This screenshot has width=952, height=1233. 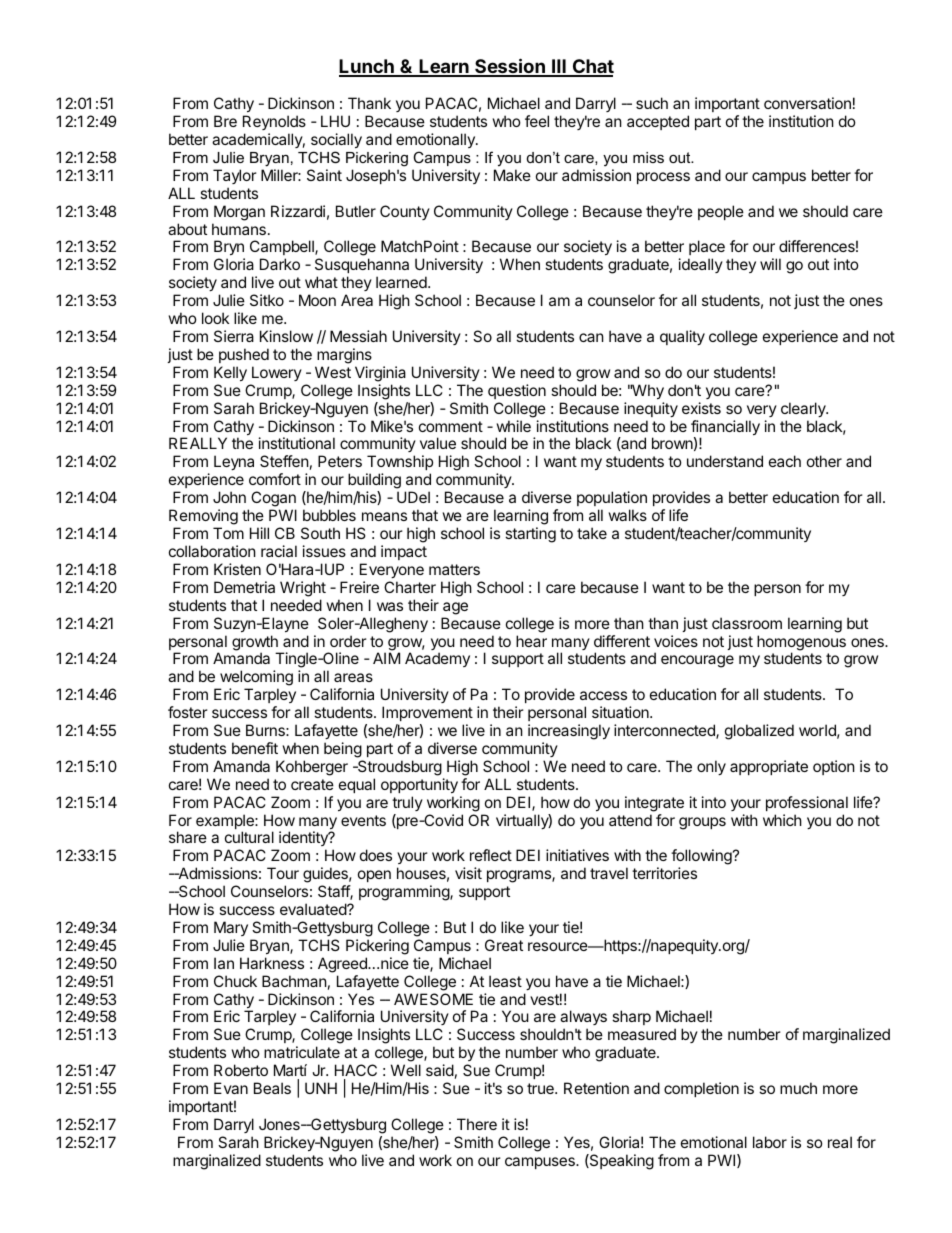 What do you see at coordinates (231, 1088) in the screenshot?
I see `Evan` at bounding box center [231, 1088].
